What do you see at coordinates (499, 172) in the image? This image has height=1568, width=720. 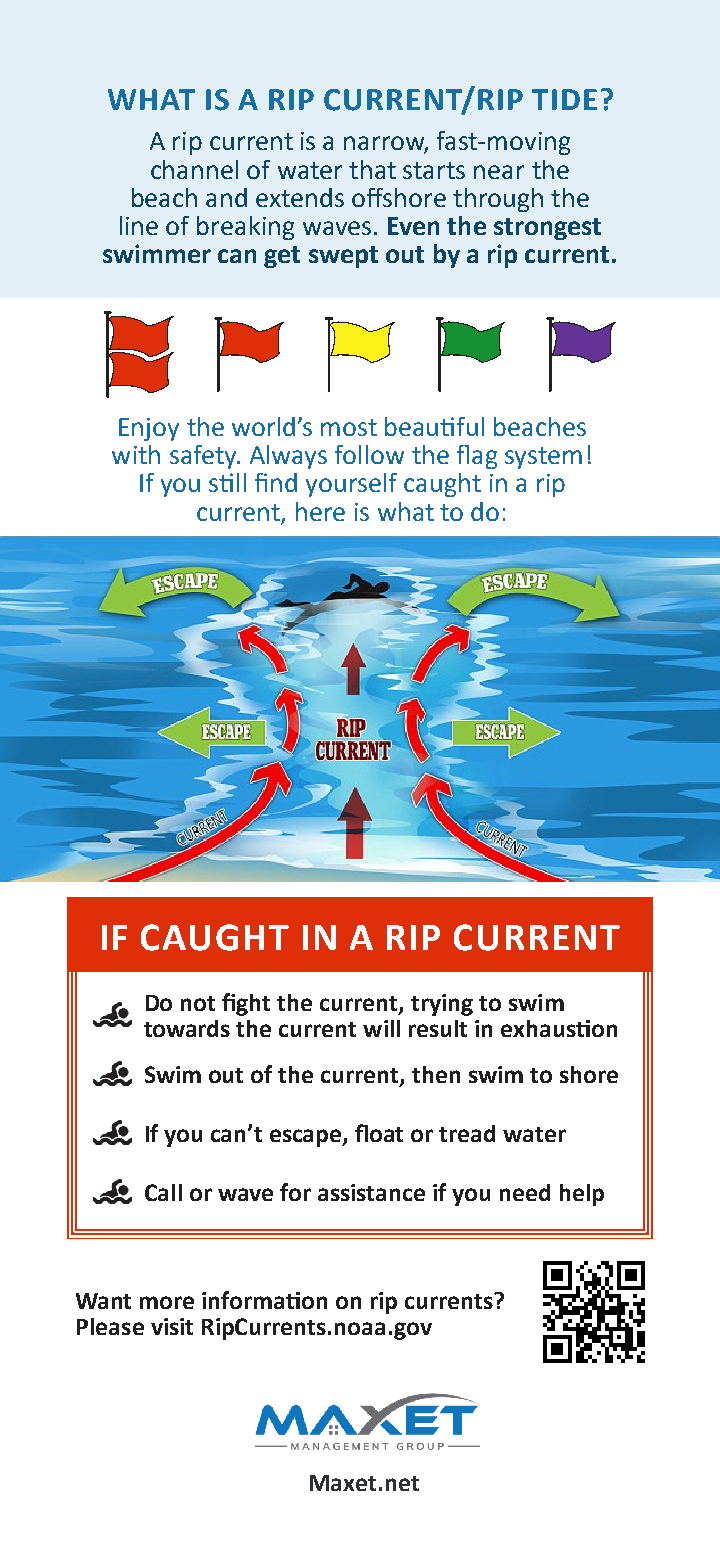 I see `near` at bounding box center [499, 172].
